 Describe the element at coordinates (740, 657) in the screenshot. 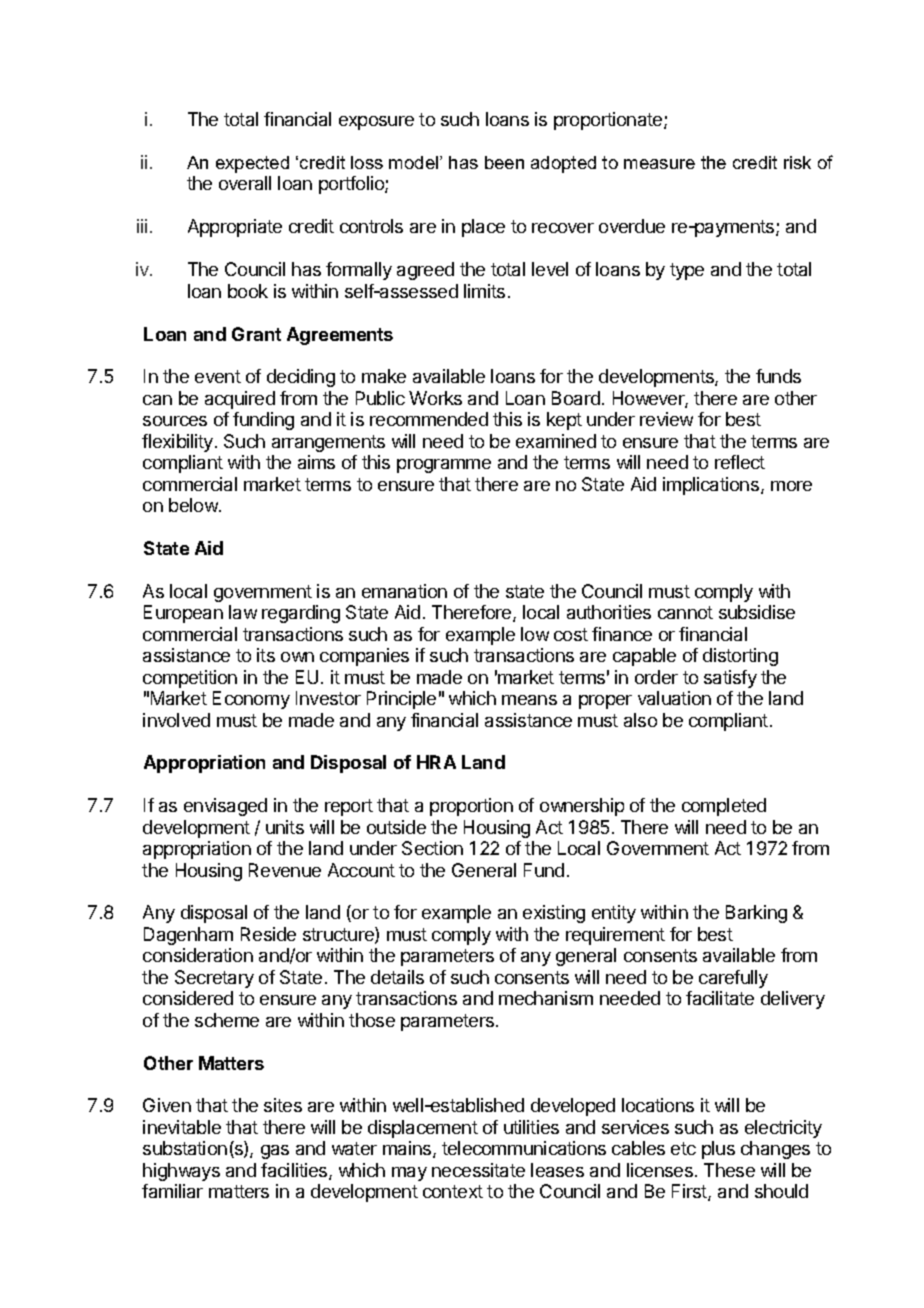

I see `distorting` at that location.
